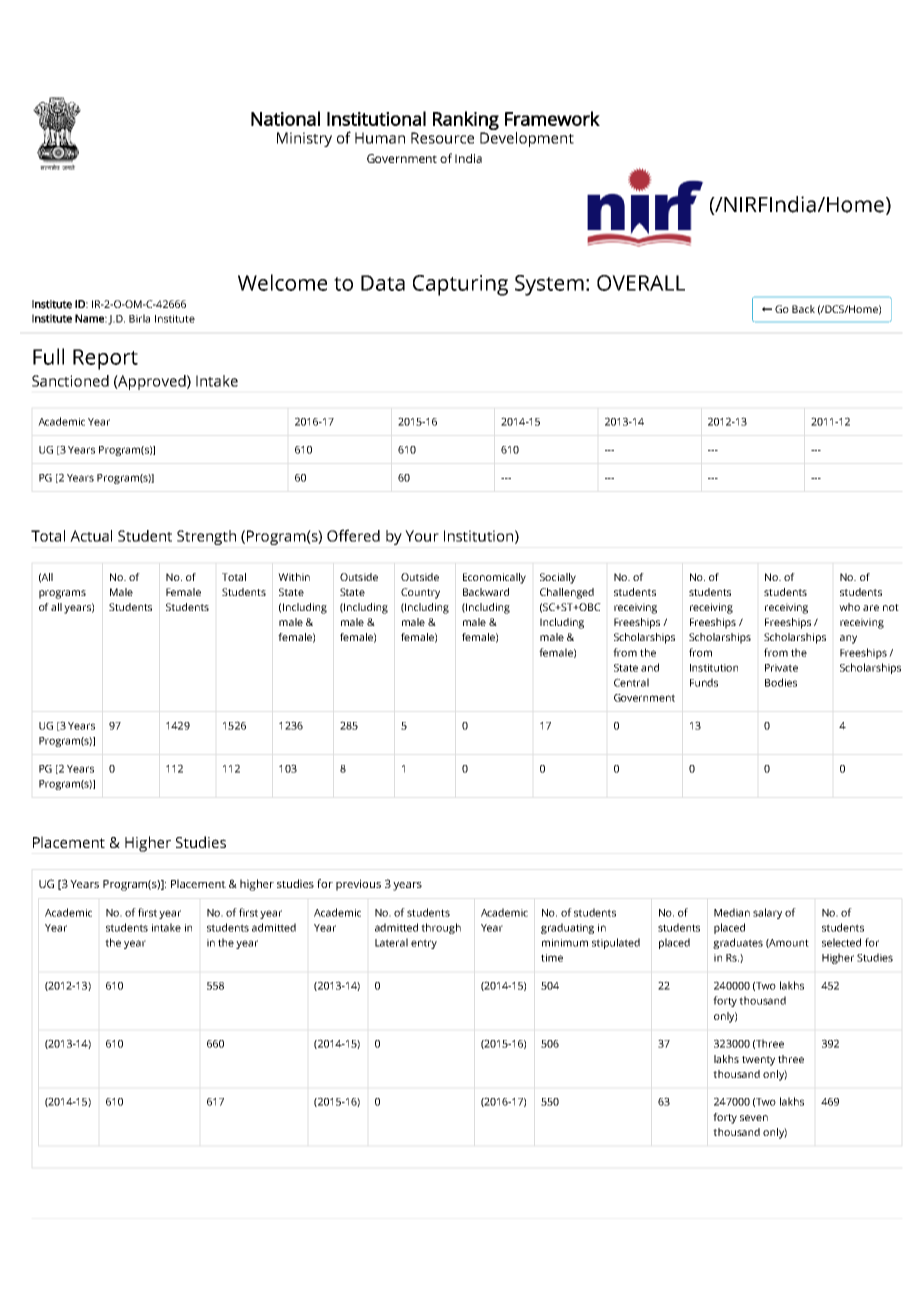  Describe the element at coordinates (285, 118) in the document. I see `National` at that location.
